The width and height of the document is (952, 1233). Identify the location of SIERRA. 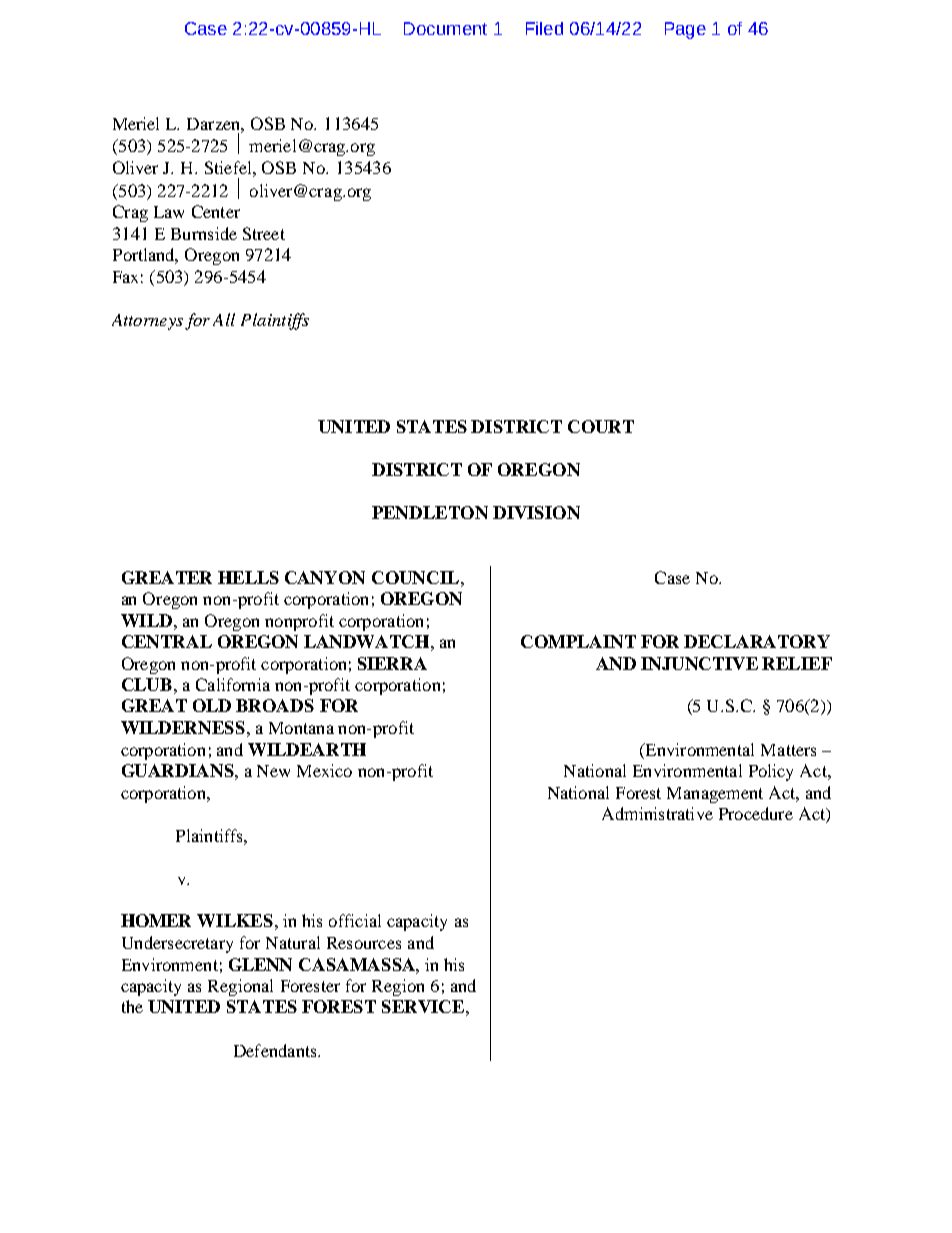
(392, 663).
